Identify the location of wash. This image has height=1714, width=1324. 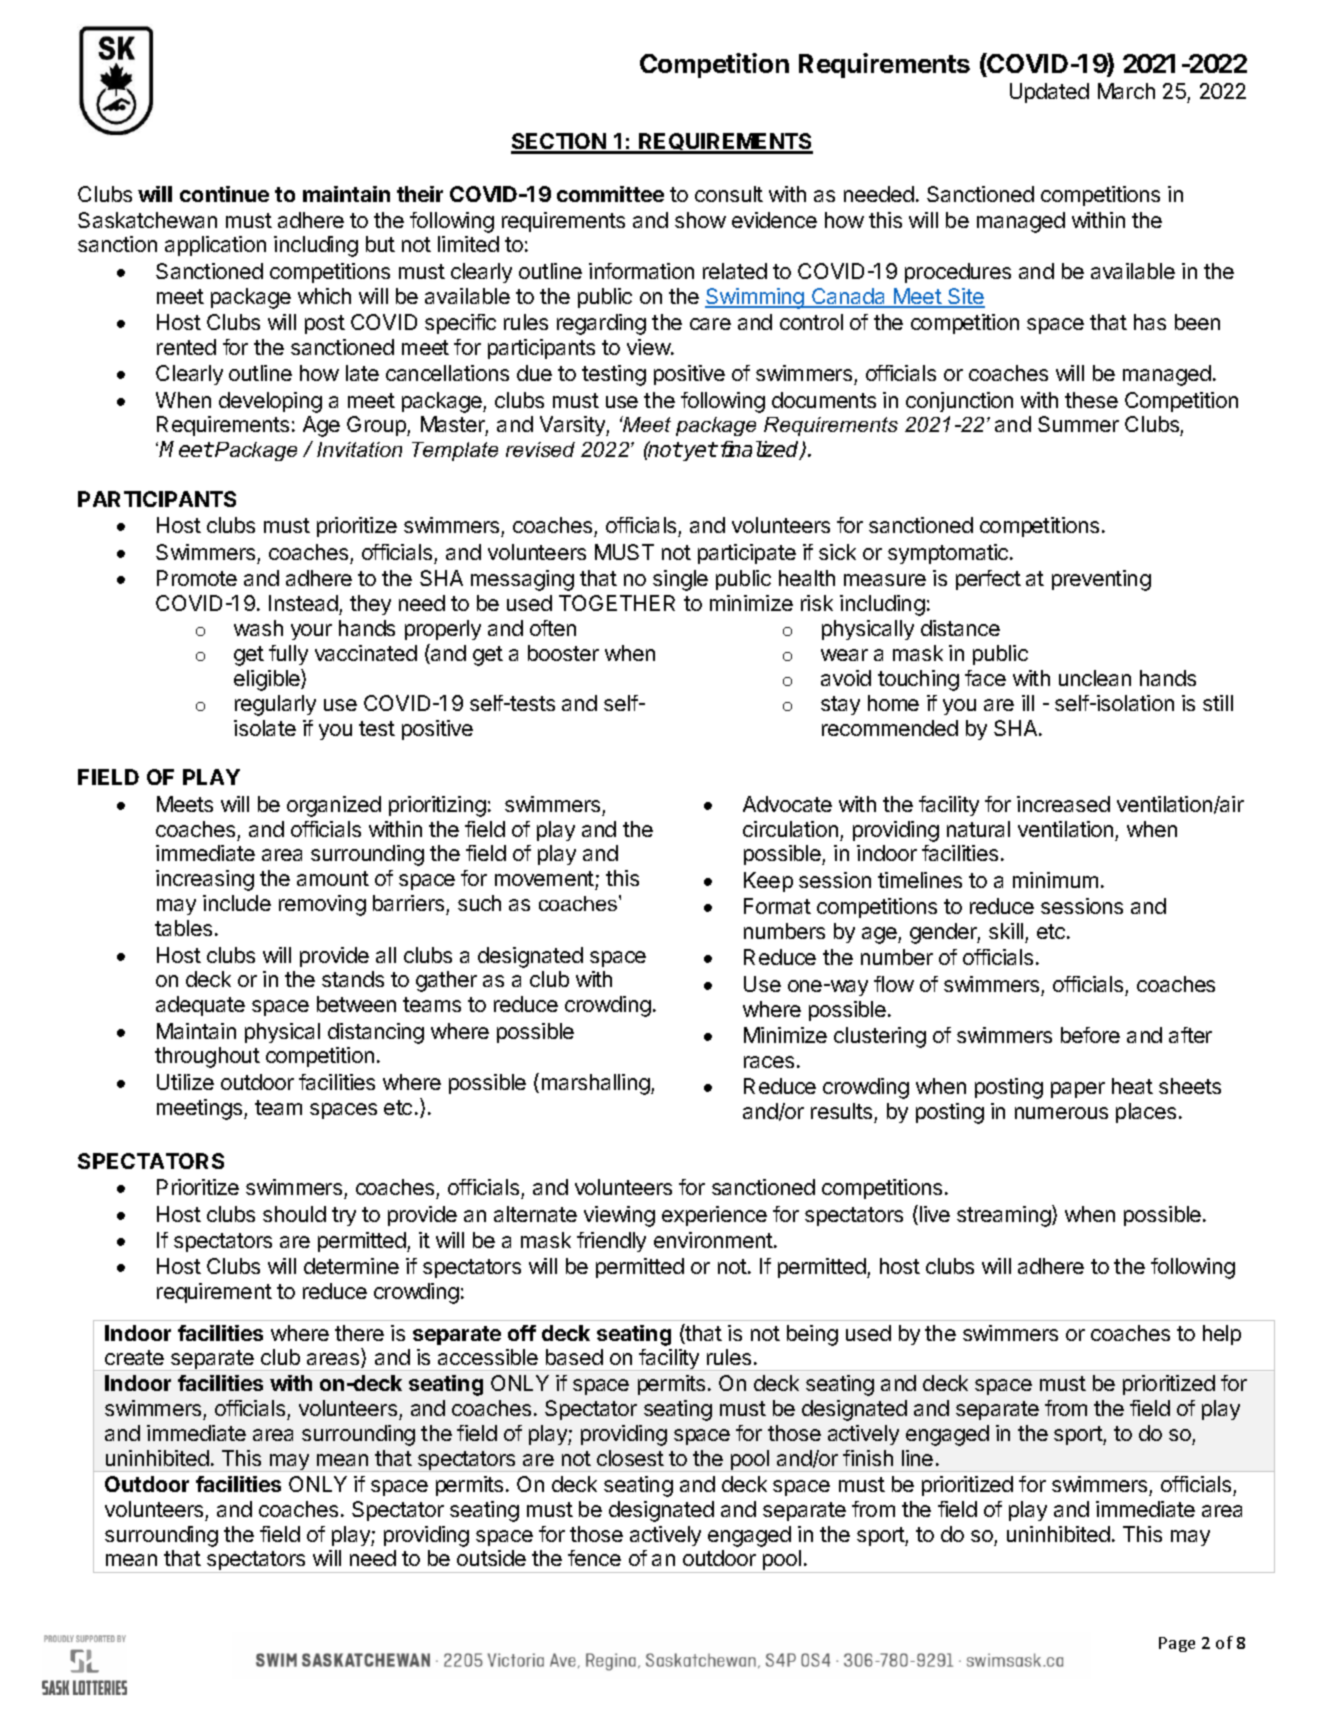
(258, 628).
